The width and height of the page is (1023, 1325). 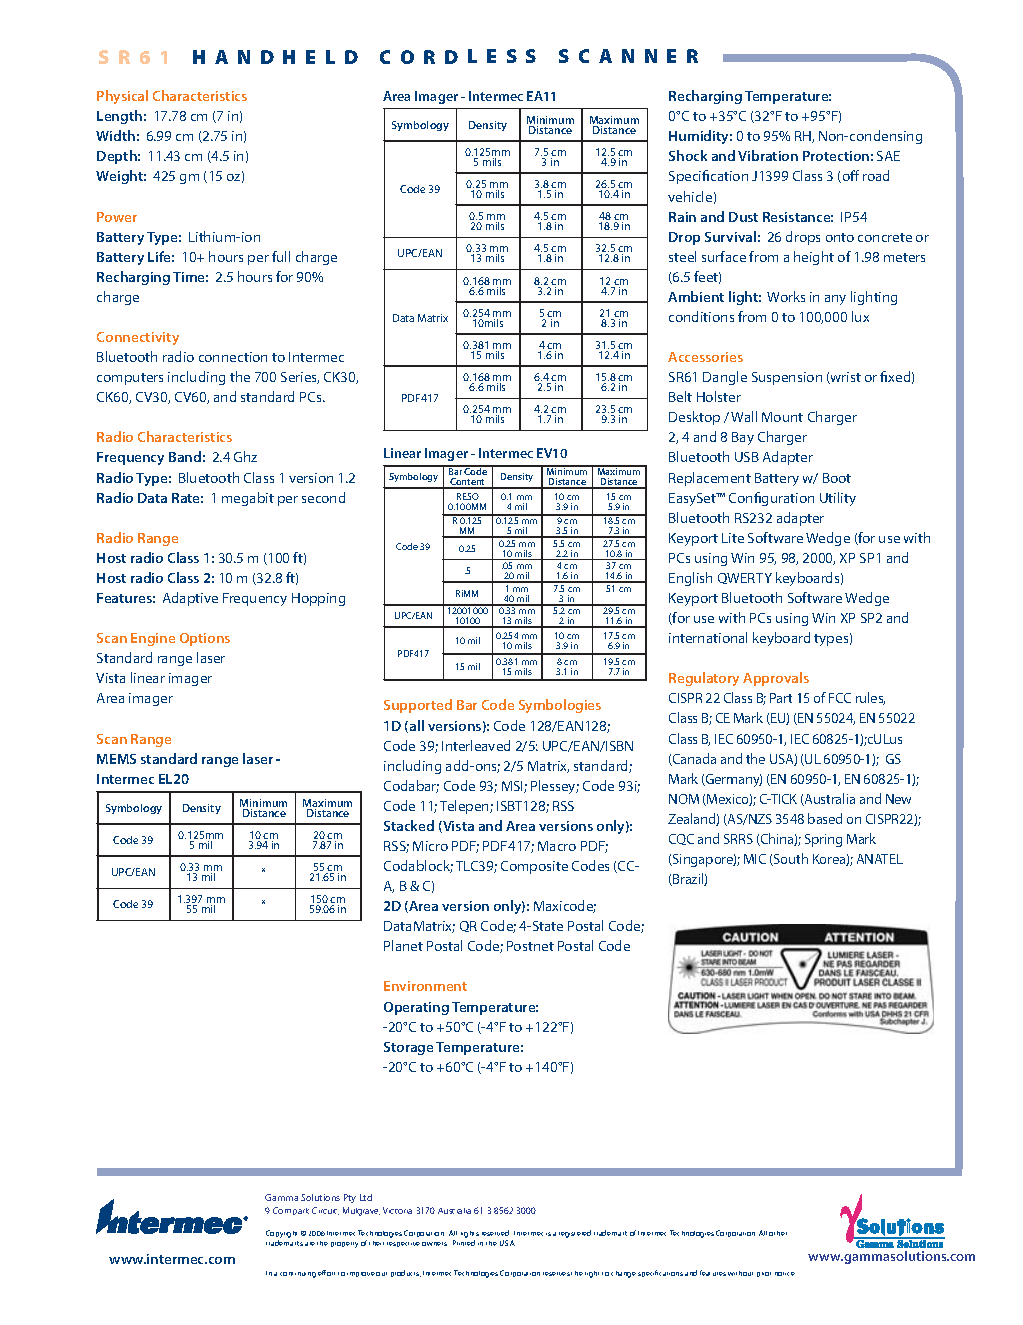 I want to click on Vibration, so click(x=768, y=155).
